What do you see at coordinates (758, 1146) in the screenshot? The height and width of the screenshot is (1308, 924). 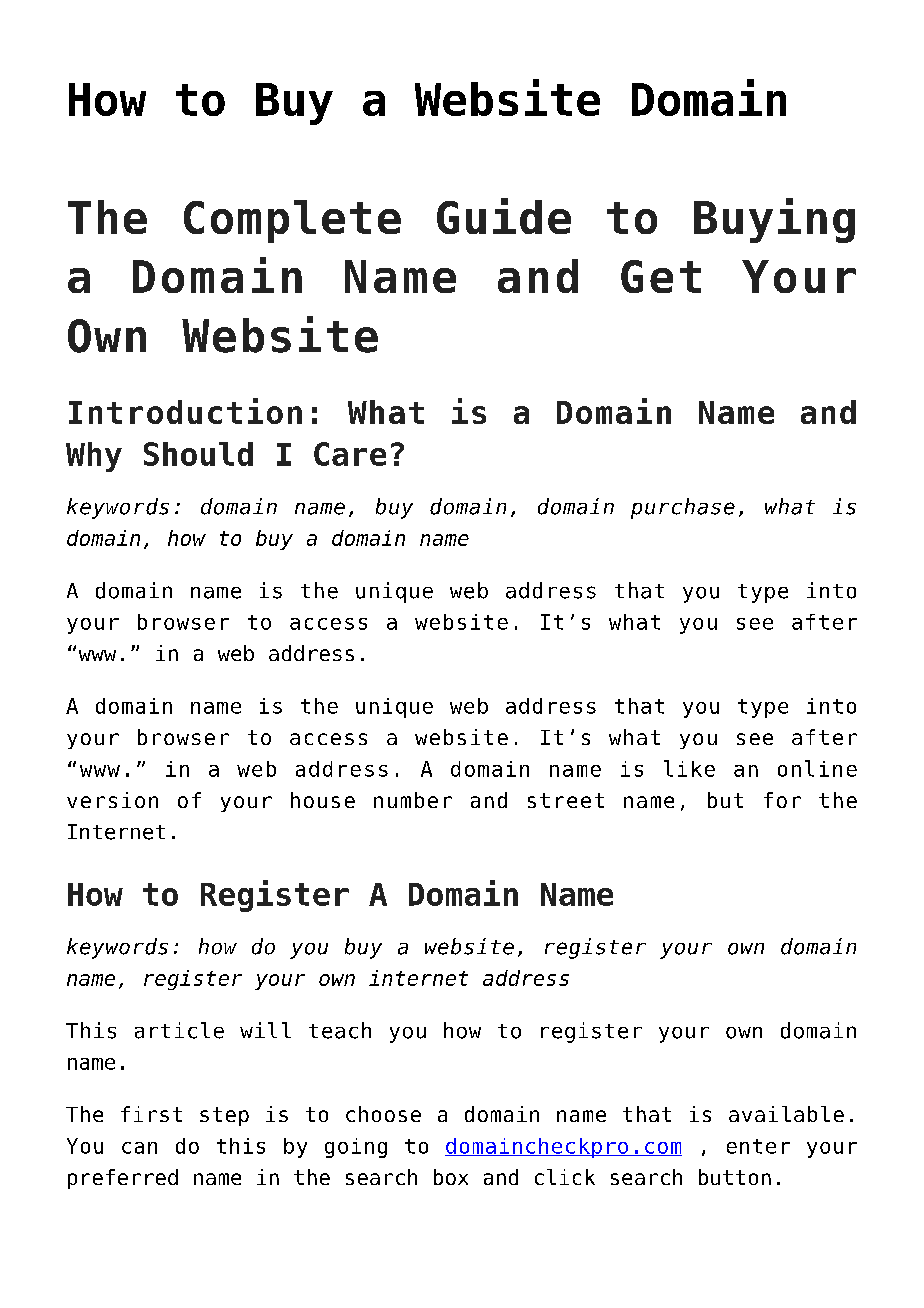 I see `enter` at bounding box center [758, 1146].
